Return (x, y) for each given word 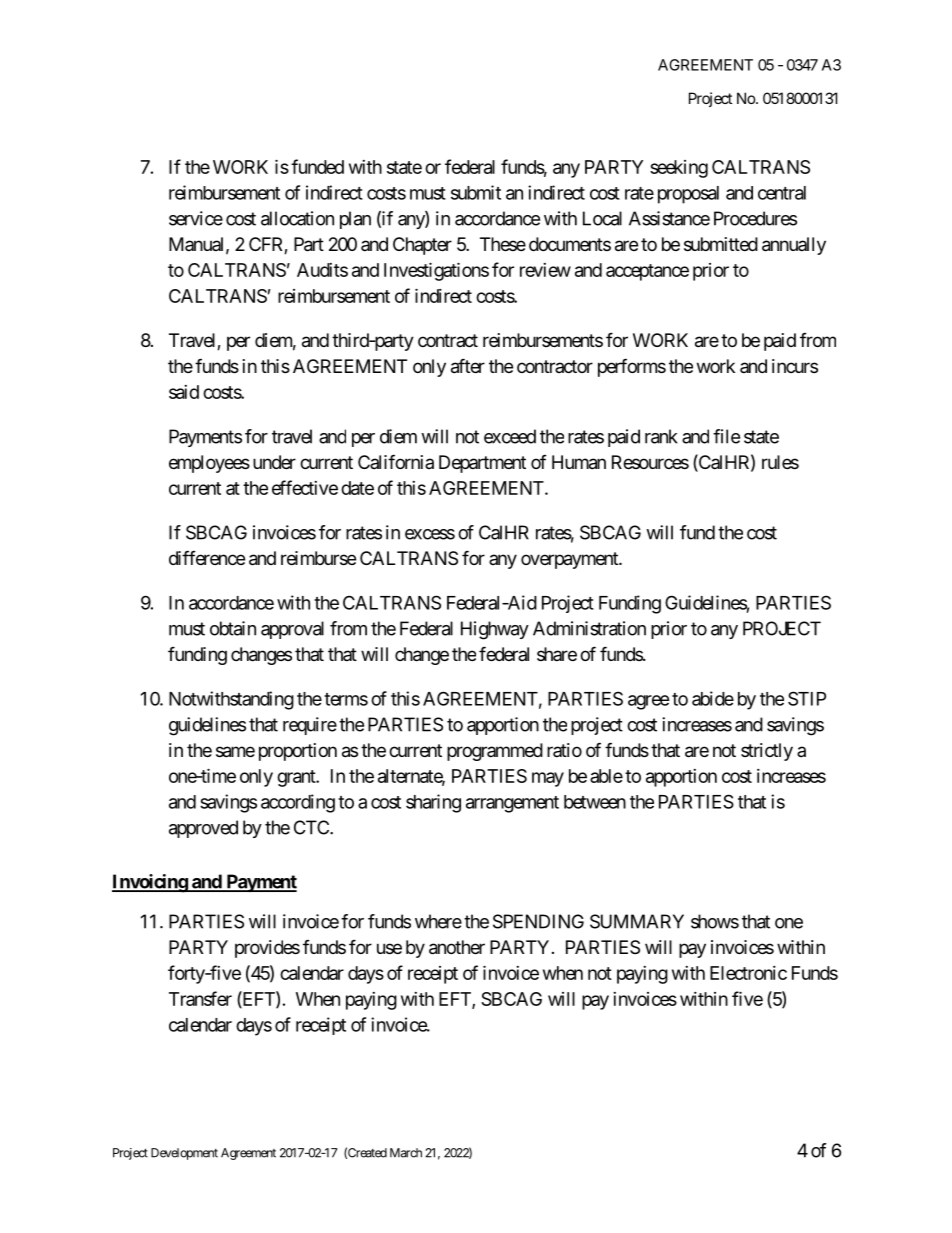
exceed (510, 436)
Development (184, 1154)
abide (713, 698)
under (274, 462)
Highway (495, 630)
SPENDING (538, 921)
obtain (233, 628)
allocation (297, 218)
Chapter (422, 246)
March (406, 1153)
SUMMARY (637, 921)
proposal (688, 195)
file (726, 436)
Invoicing (150, 883)
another (457, 947)
